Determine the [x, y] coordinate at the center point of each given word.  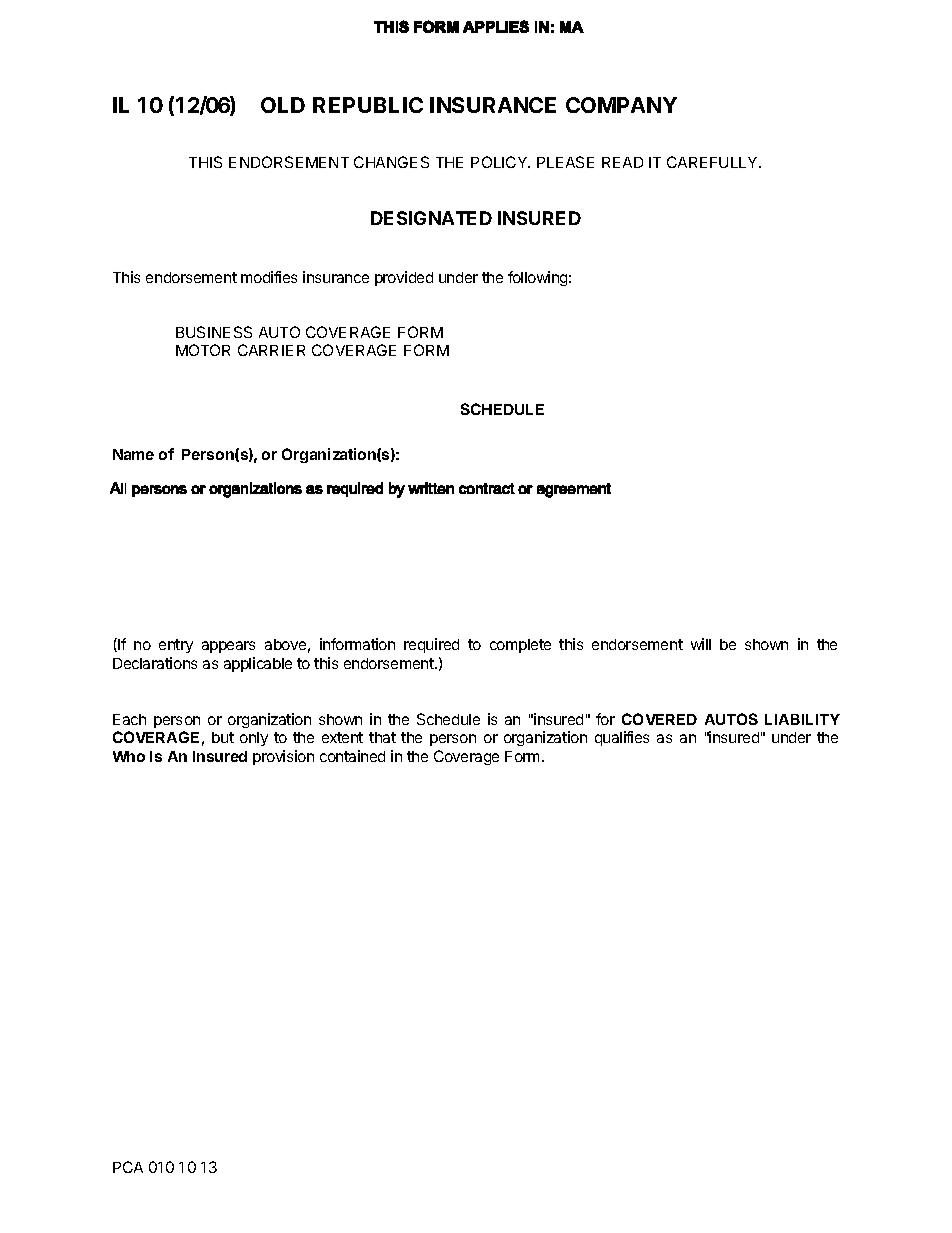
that [382, 737]
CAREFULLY [713, 162]
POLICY [500, 162]
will [701, 644]
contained [352, 756]
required [431, 645]
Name [133, 454]
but [223, 737]
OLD [283, 105]
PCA [128, 1167]
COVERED [659, 719]
